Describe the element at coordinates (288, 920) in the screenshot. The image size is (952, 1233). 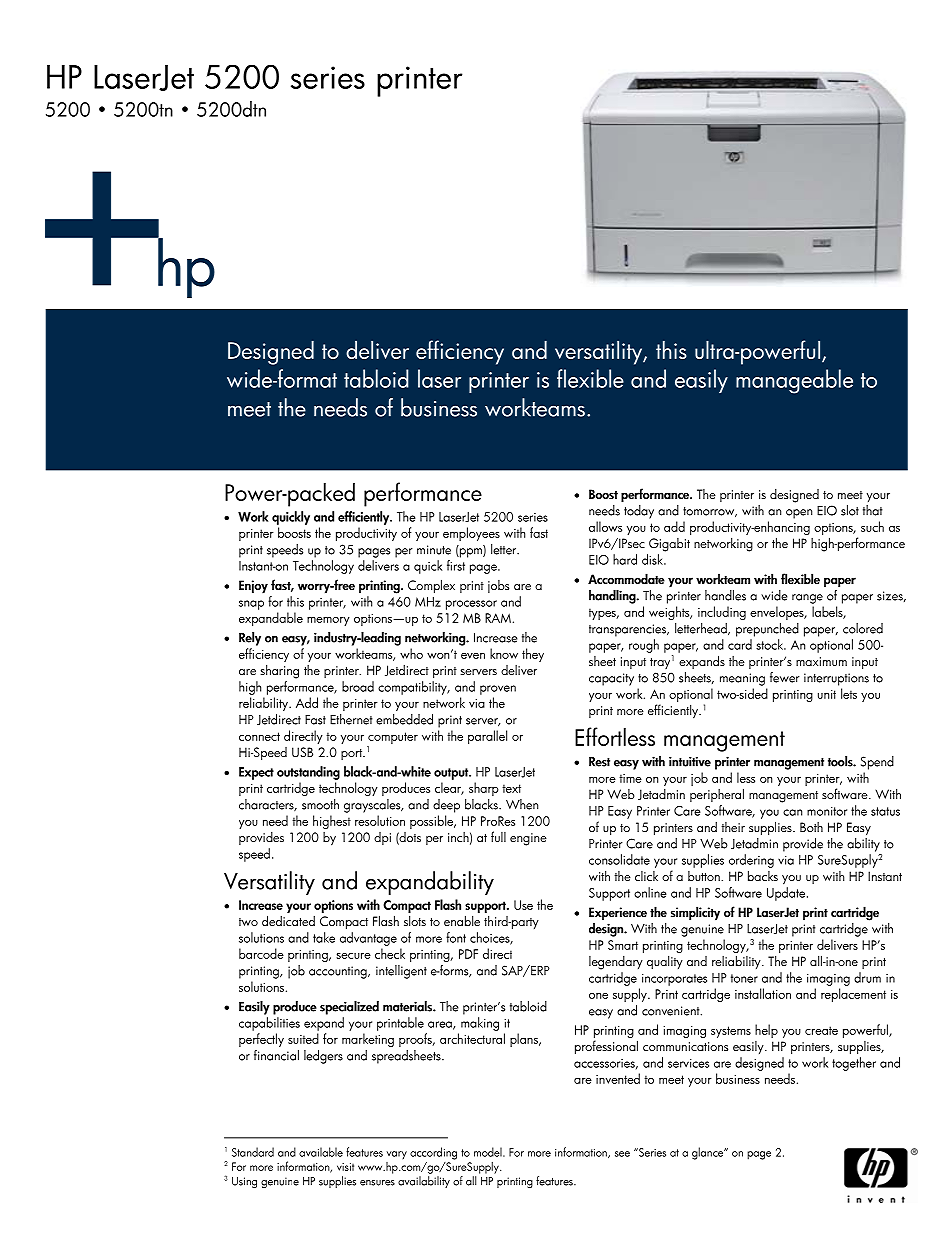
I see `dedicated` at that location.
